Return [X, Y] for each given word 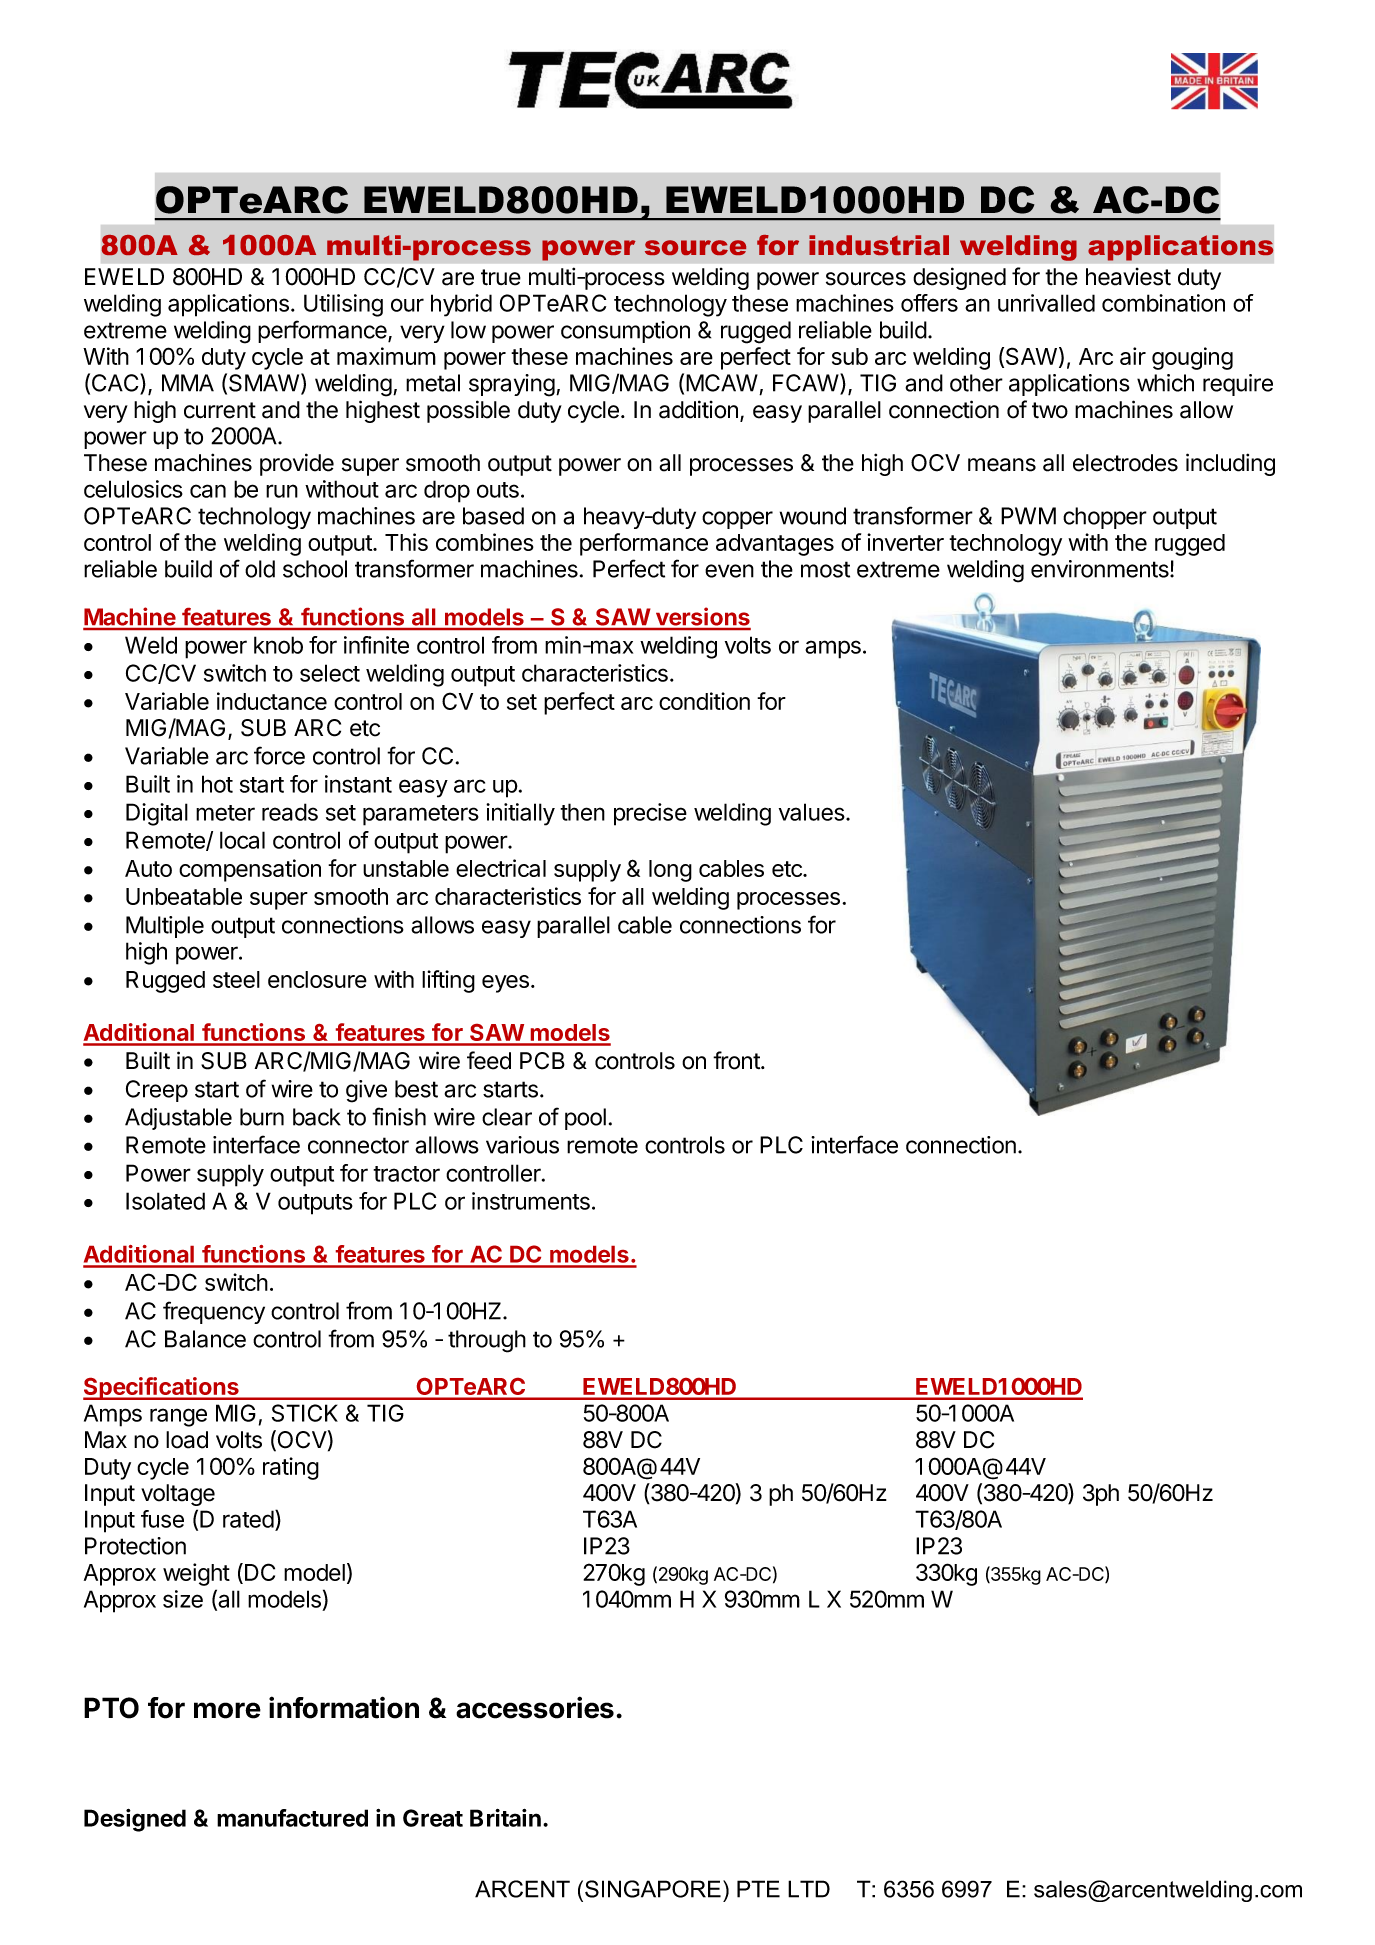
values [812, 812]
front [737, 1060]
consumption [625, 332]
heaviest [1128, 277]
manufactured [292, 1818]
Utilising [343, 305]
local [242, 840]
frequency [214, 1312]
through [487, 1341]
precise [650, 814]
